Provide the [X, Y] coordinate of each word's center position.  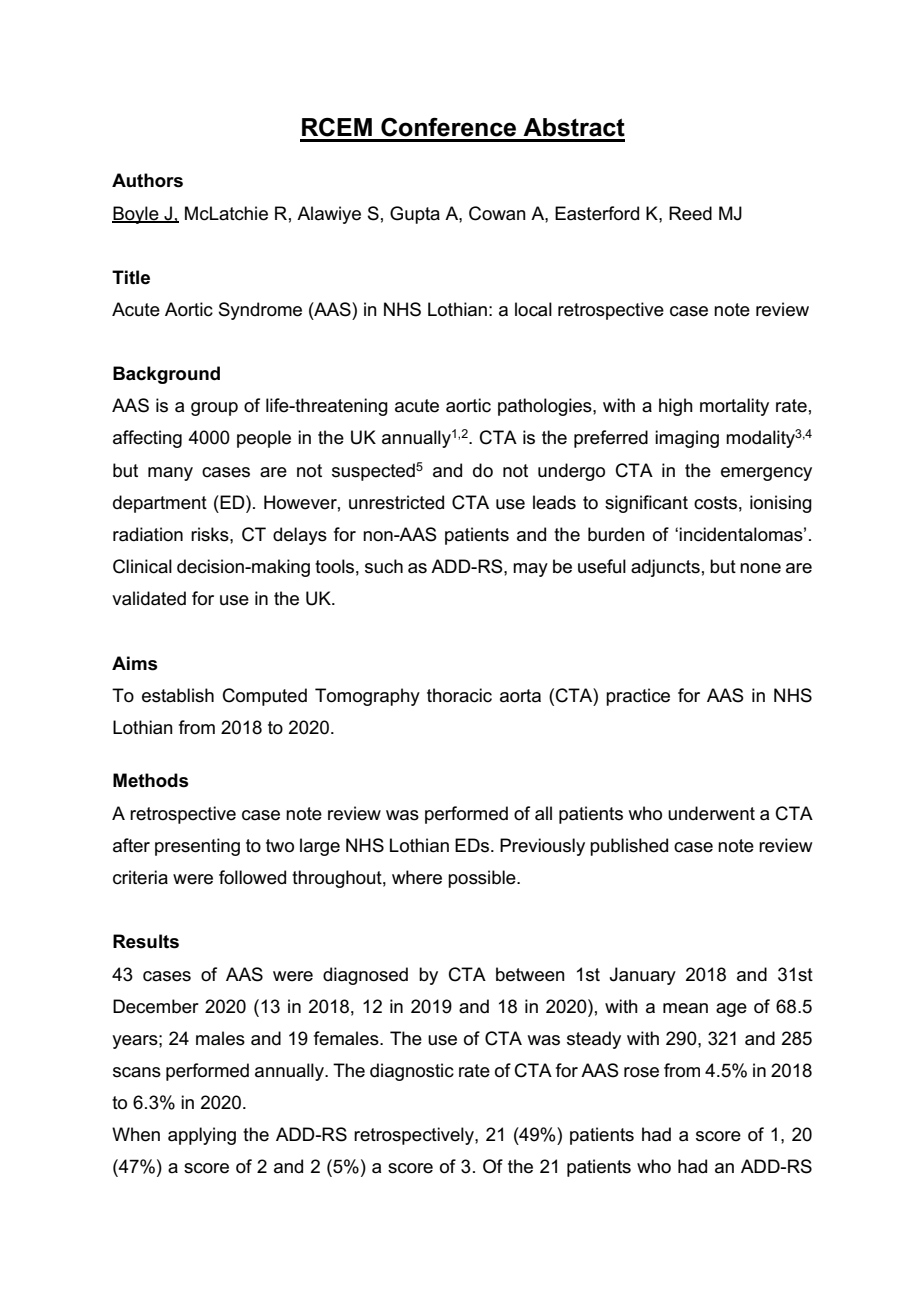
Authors [147, 180]
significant [646, 504]
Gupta [415, 215]
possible [483, 879]
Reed [690, 213]
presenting [197, 847]
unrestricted [396, 502]
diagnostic [412, 1072]
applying [202, 1136]
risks [211, 534]
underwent [711, 813]
